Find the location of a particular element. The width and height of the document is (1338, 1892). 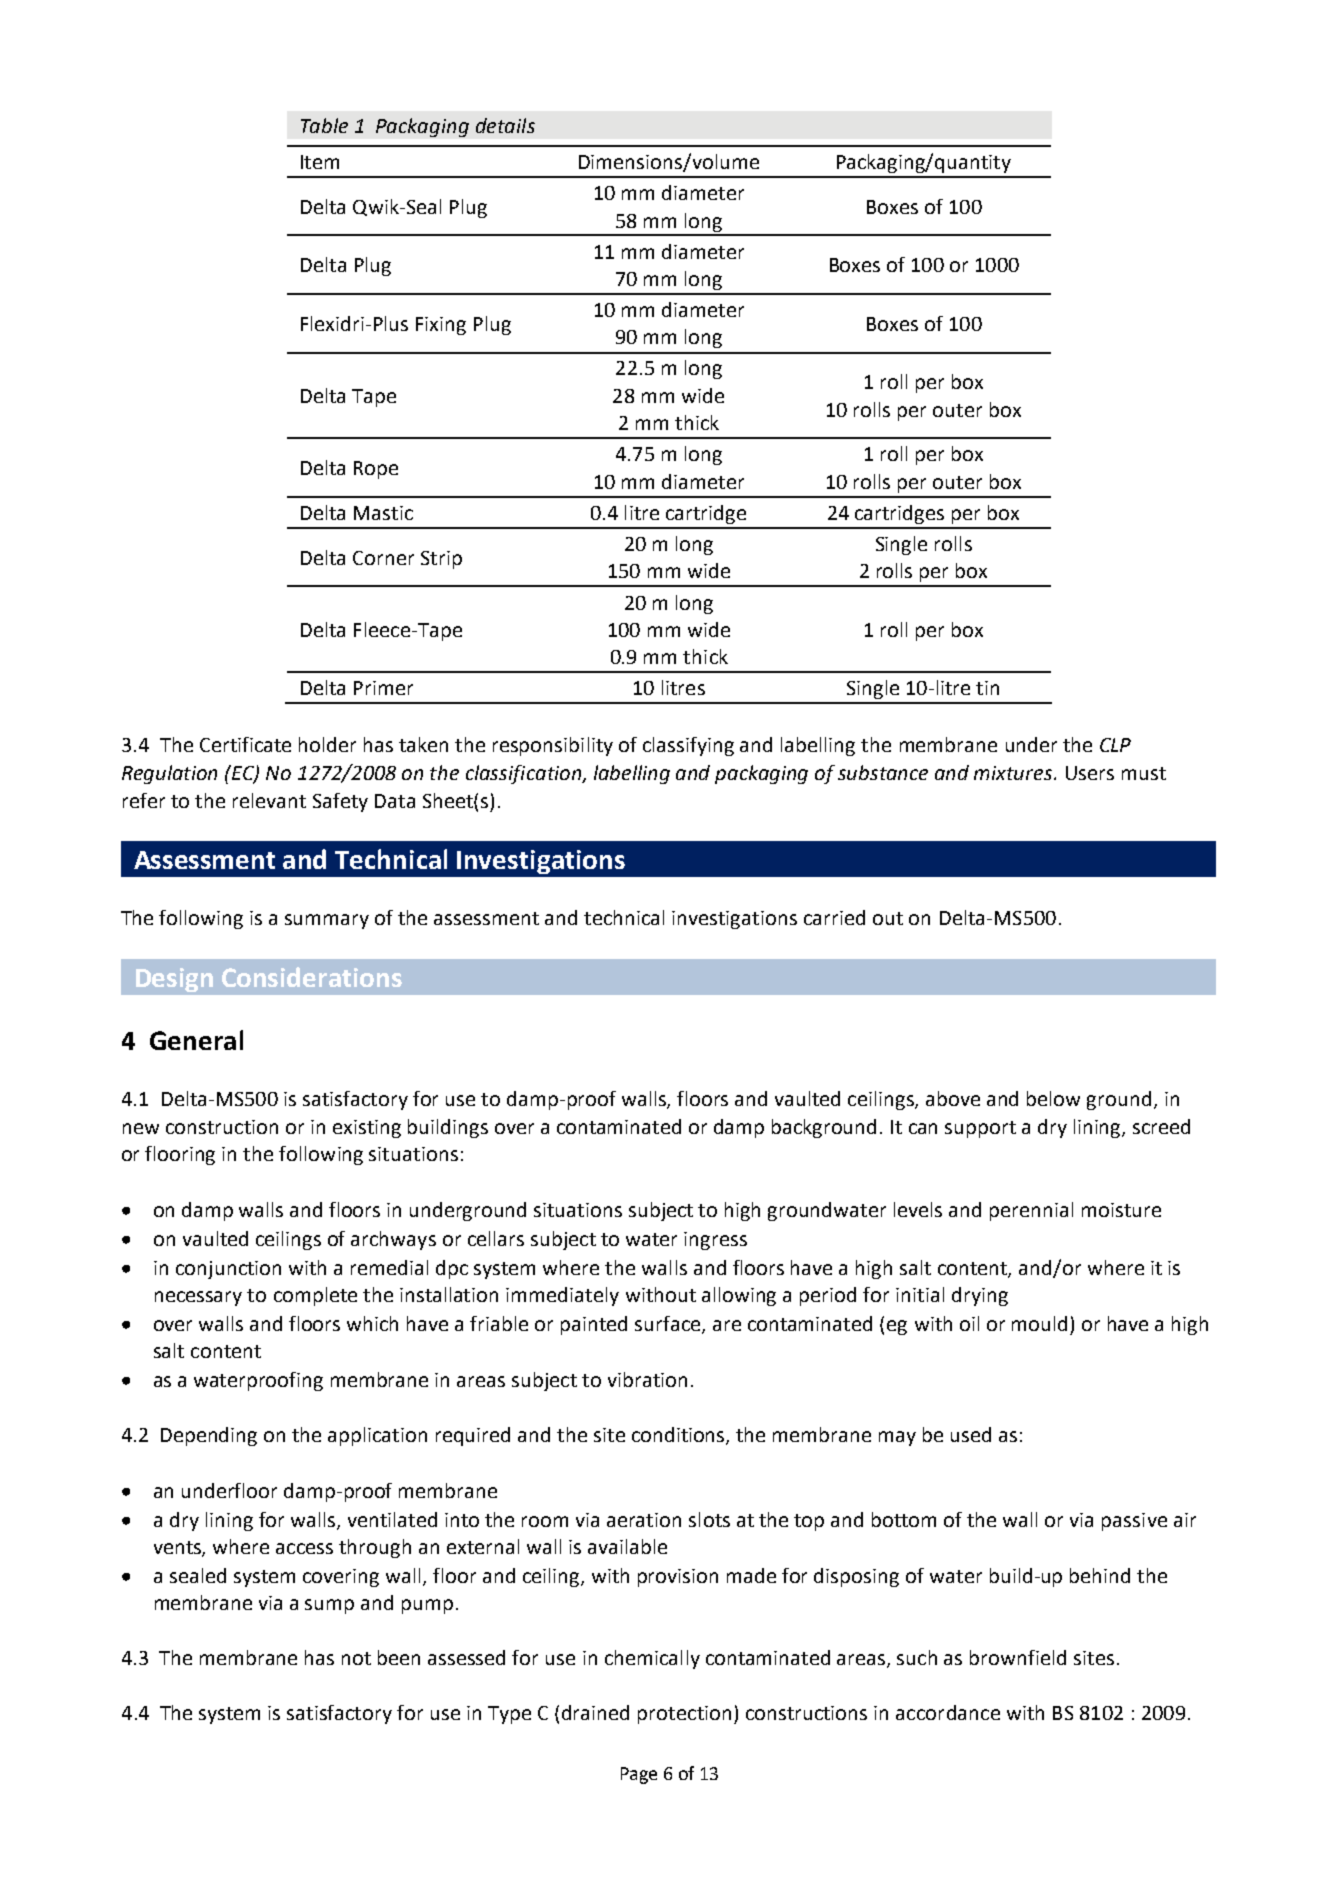

perennial is located at coordinates (1031, 1211).
